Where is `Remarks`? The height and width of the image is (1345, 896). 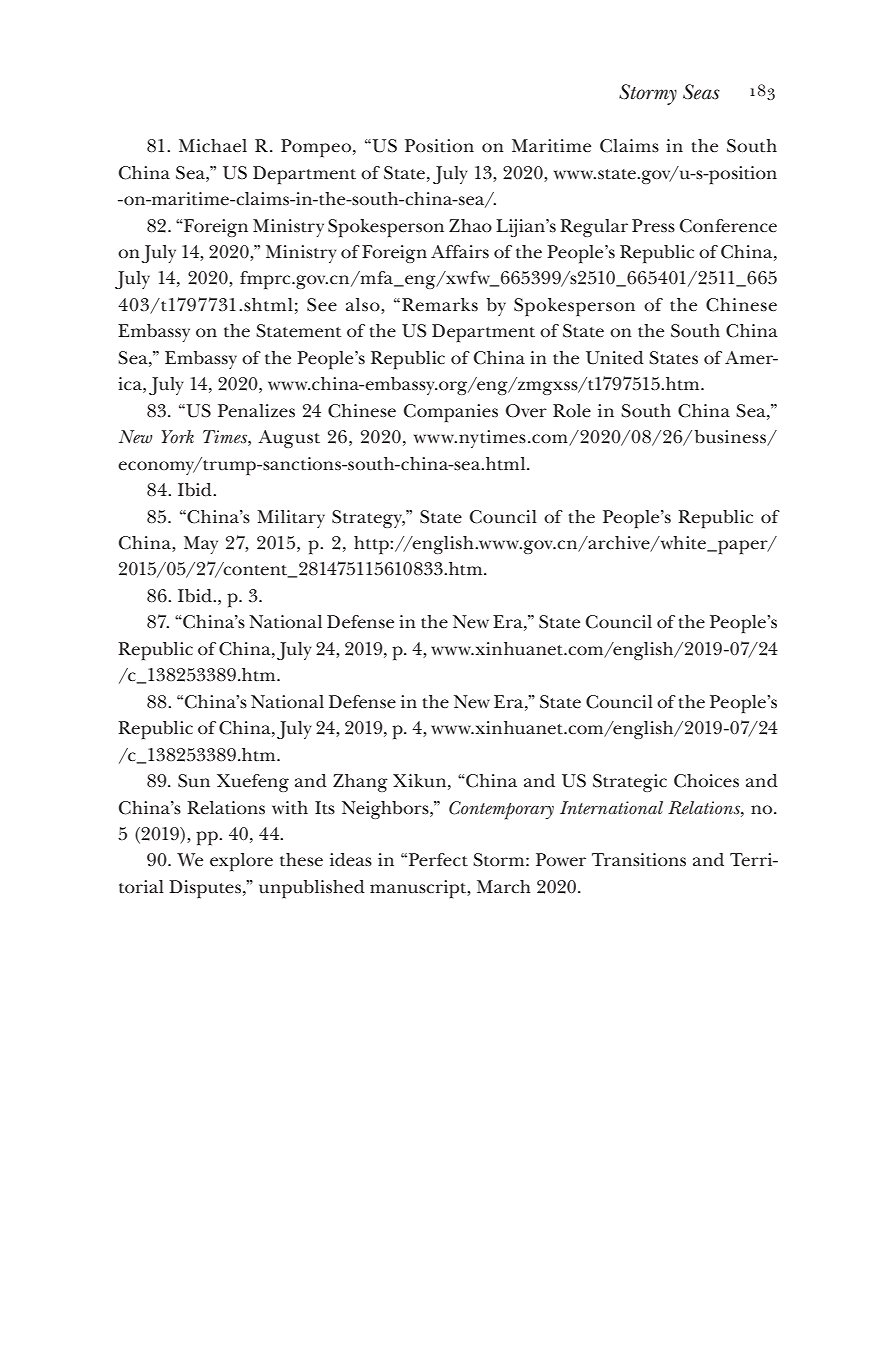
Remarks is located at coordinates (440, 305).
